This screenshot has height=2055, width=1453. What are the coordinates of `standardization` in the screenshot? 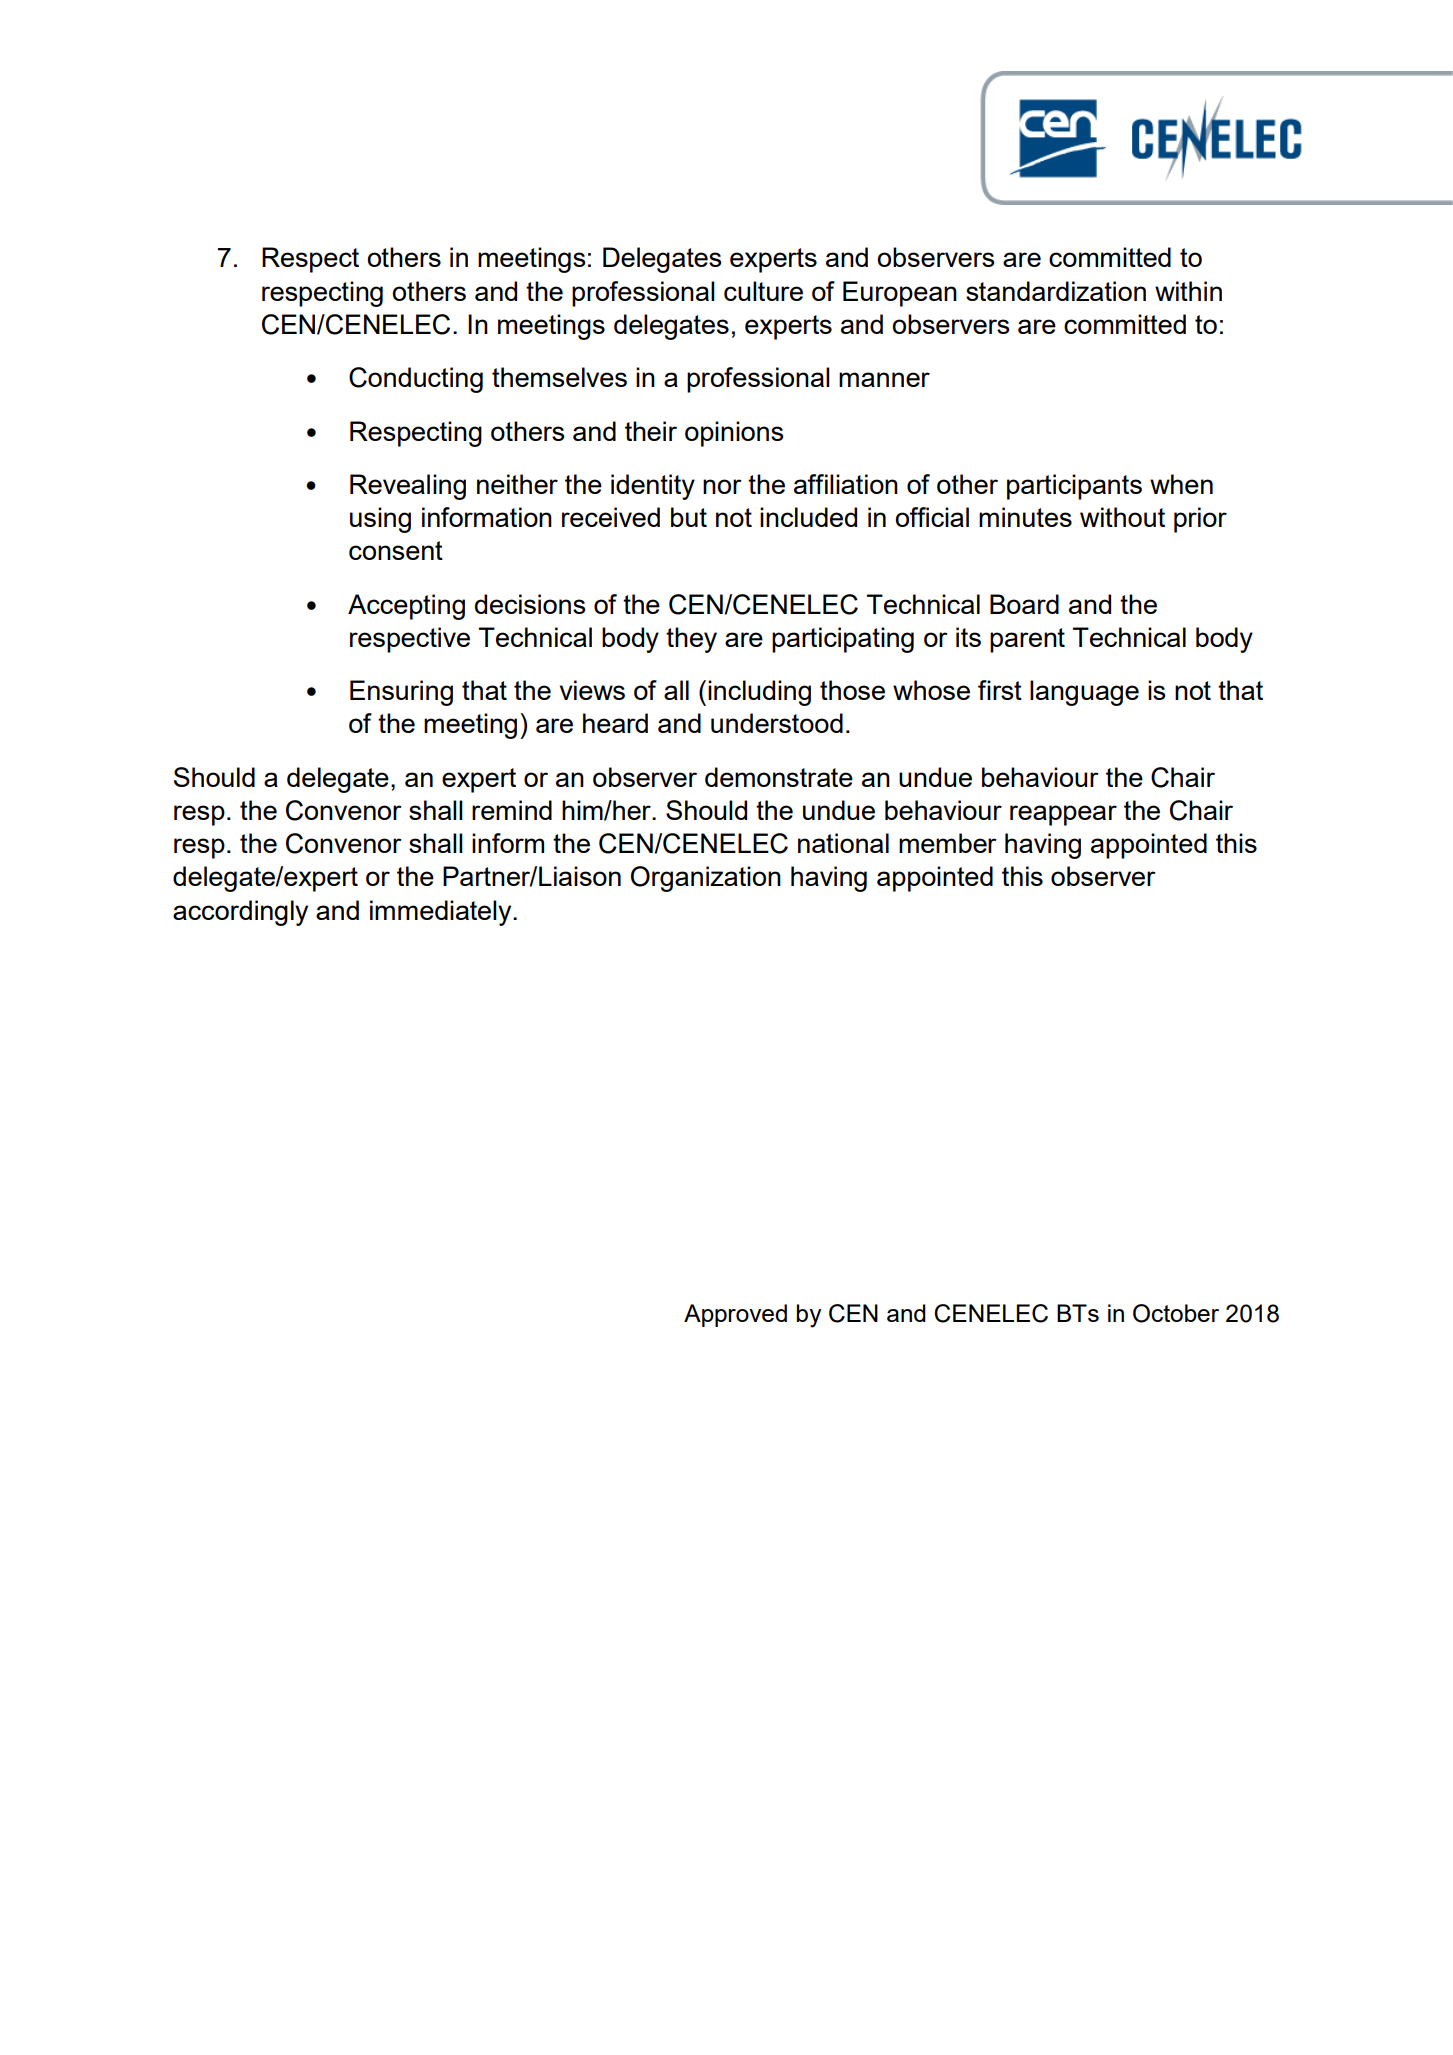 It's located at (1056, 291).
